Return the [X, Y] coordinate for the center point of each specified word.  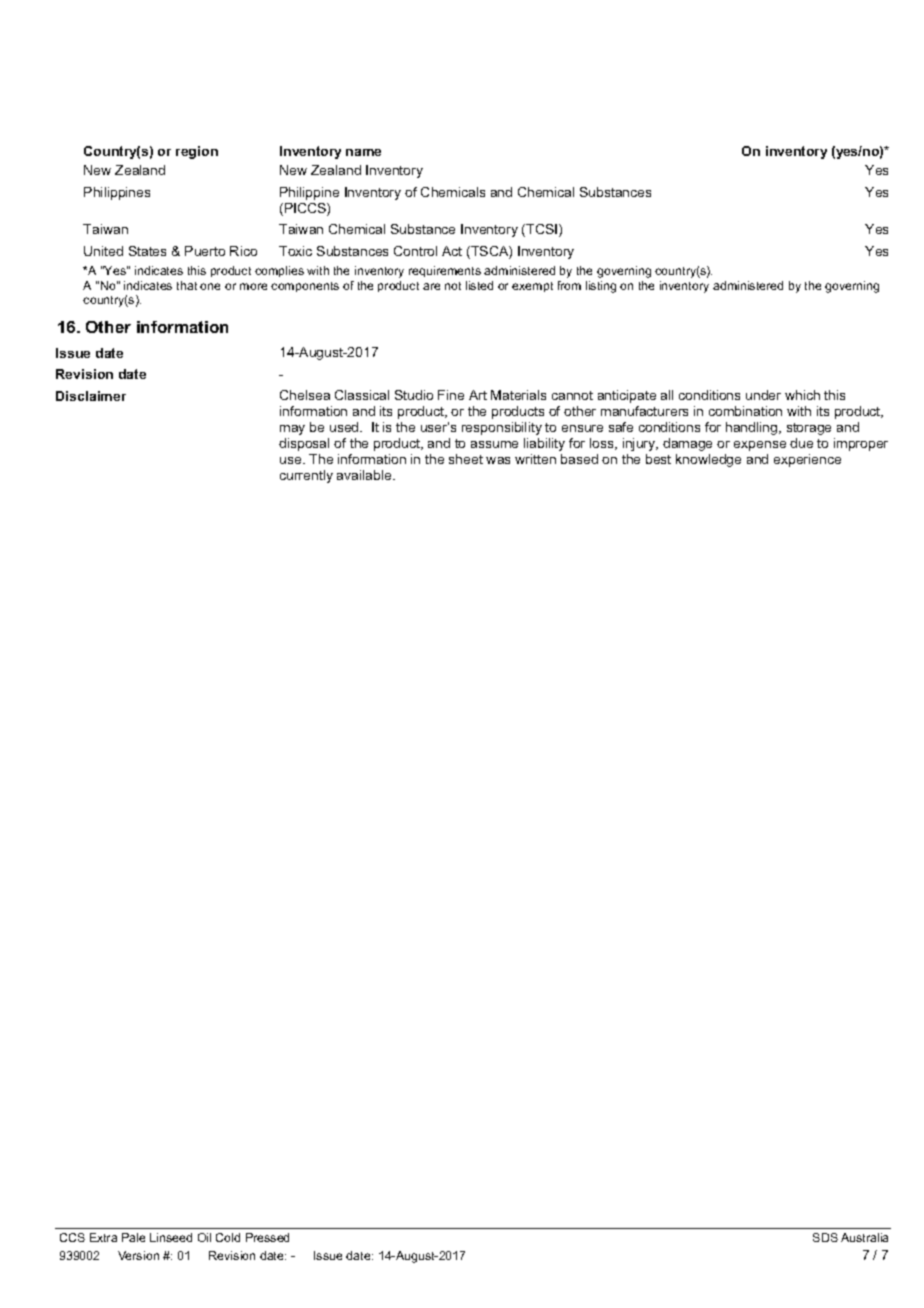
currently [306, 476]
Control [415, 251]
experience [807, 460]
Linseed [171, 1237]
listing [601, 287]
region [197, 152]
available [365, 475]
